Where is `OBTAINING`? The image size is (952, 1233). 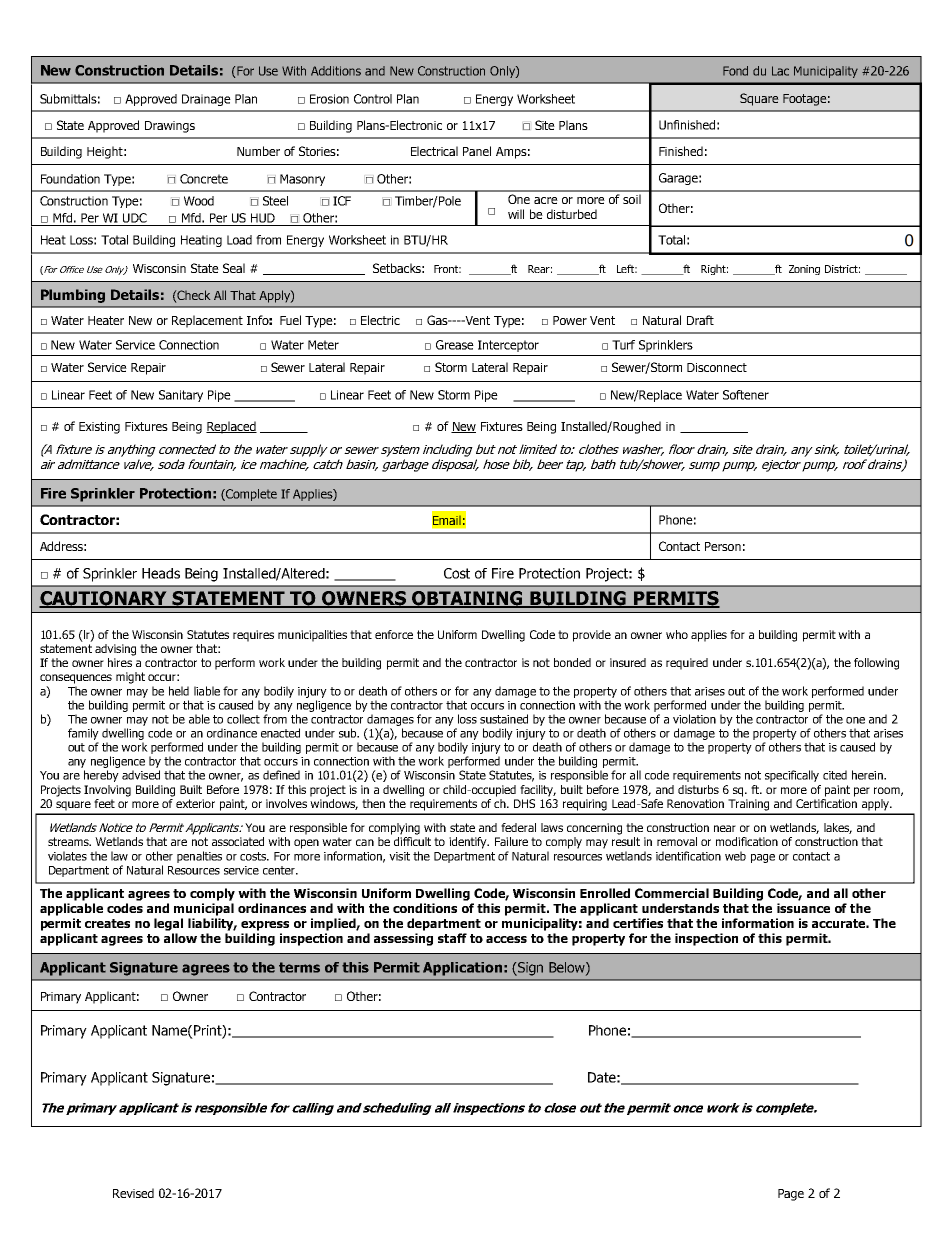 OBTAINING is located at coordinates (467, 599).
